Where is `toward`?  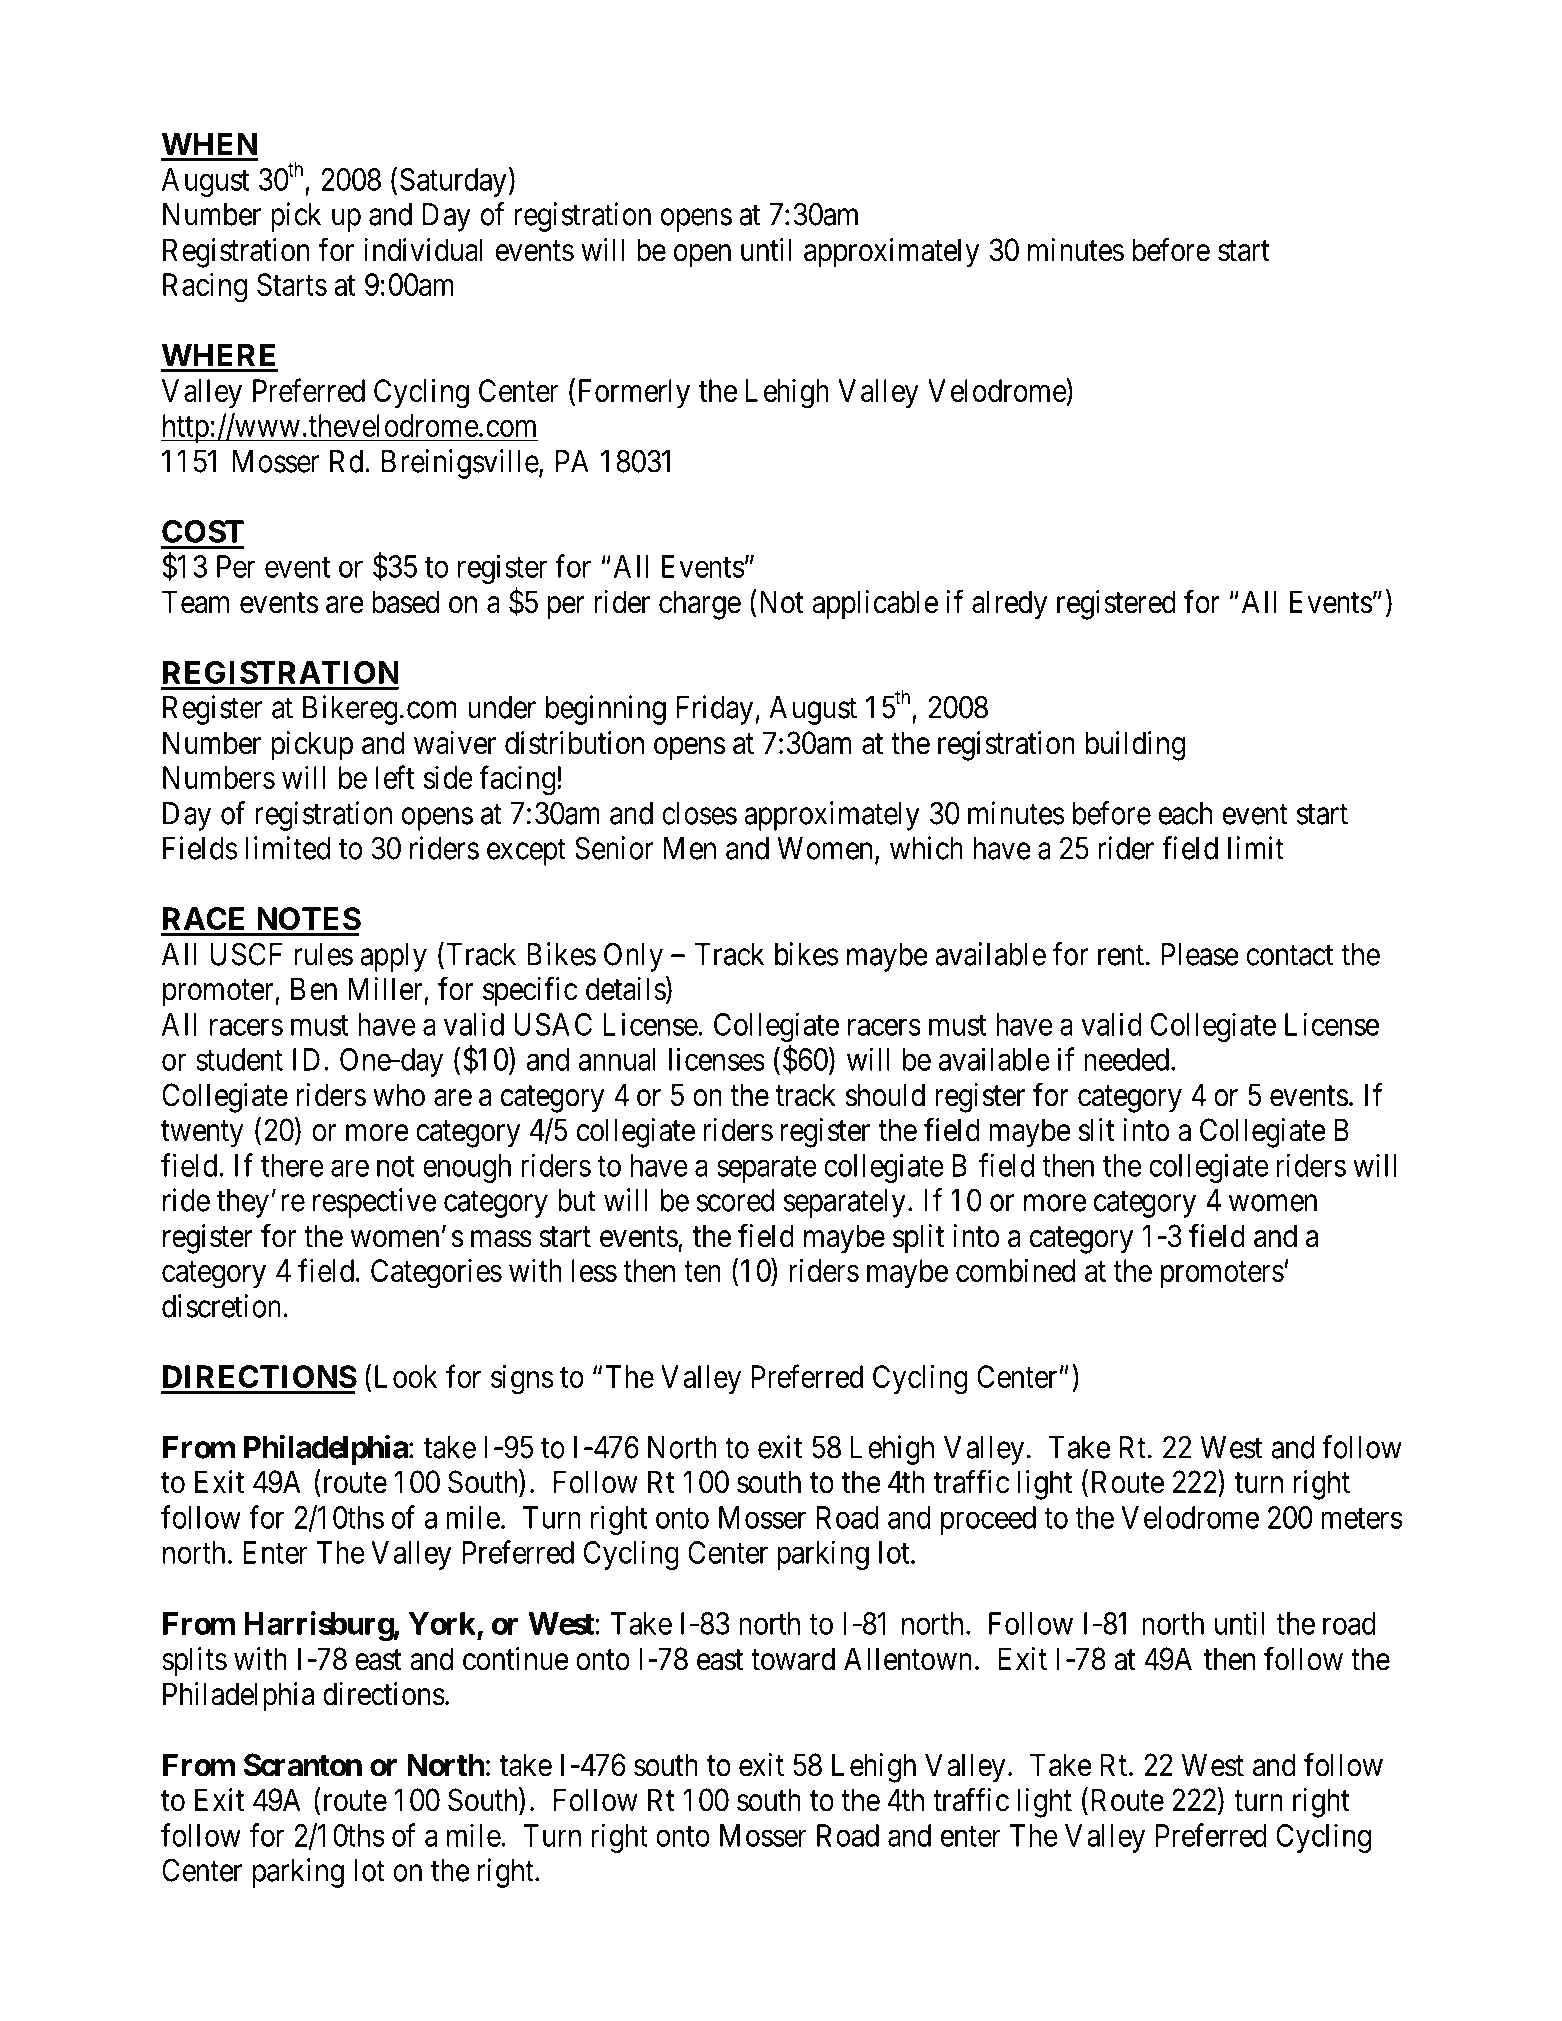
toward is located at coordinates (793, 1659).
